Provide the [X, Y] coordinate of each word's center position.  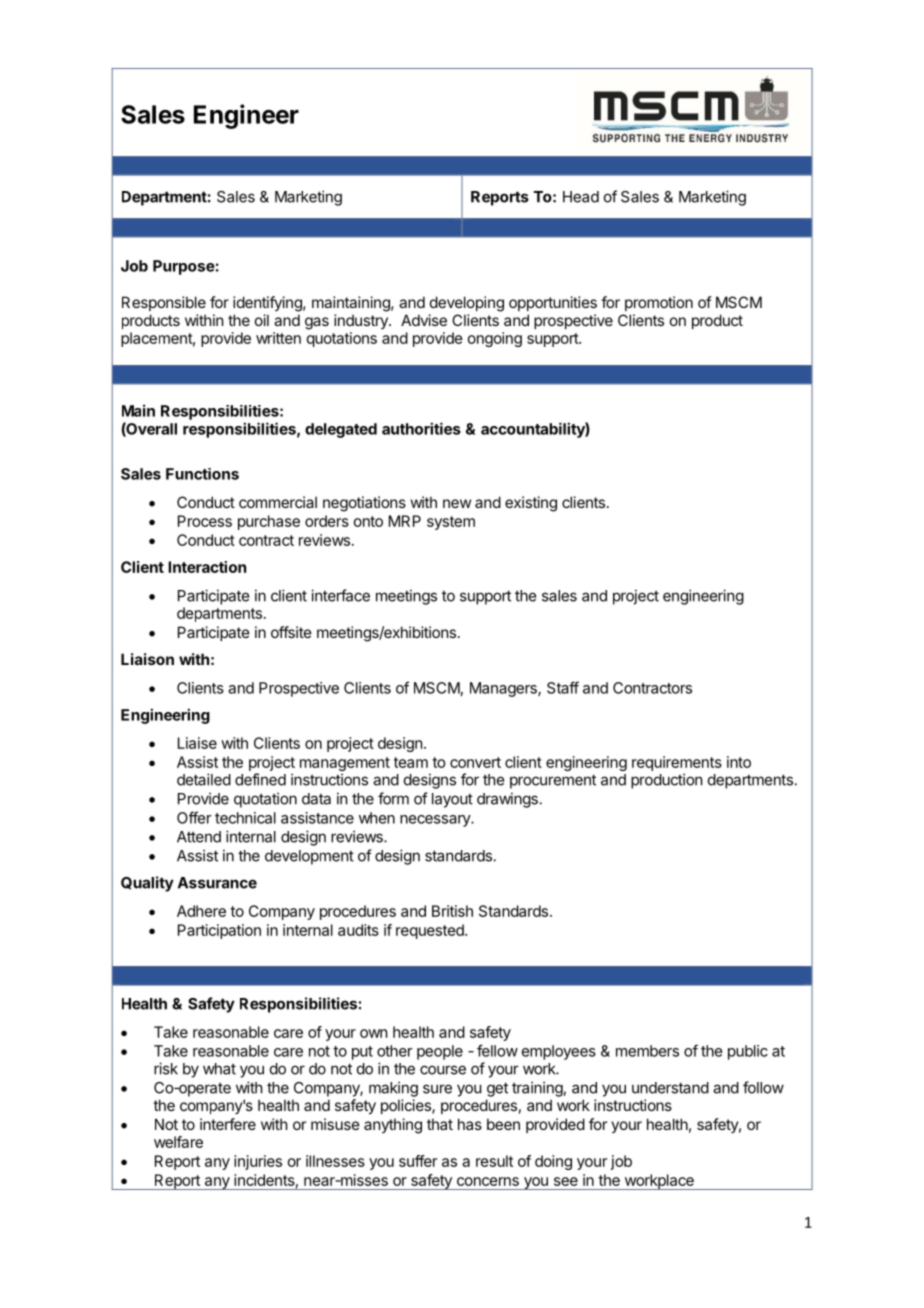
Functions [202, 474]
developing [467, 304]
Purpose [184, 267]
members [647, 1051]
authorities [421, 428]
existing [531, 504]
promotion [659, 303]
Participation [219, 931]
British [452, 911]
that [440, 1124]
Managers [504, 689]
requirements [677, 763]
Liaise [197, 743]
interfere [228, 1124]
